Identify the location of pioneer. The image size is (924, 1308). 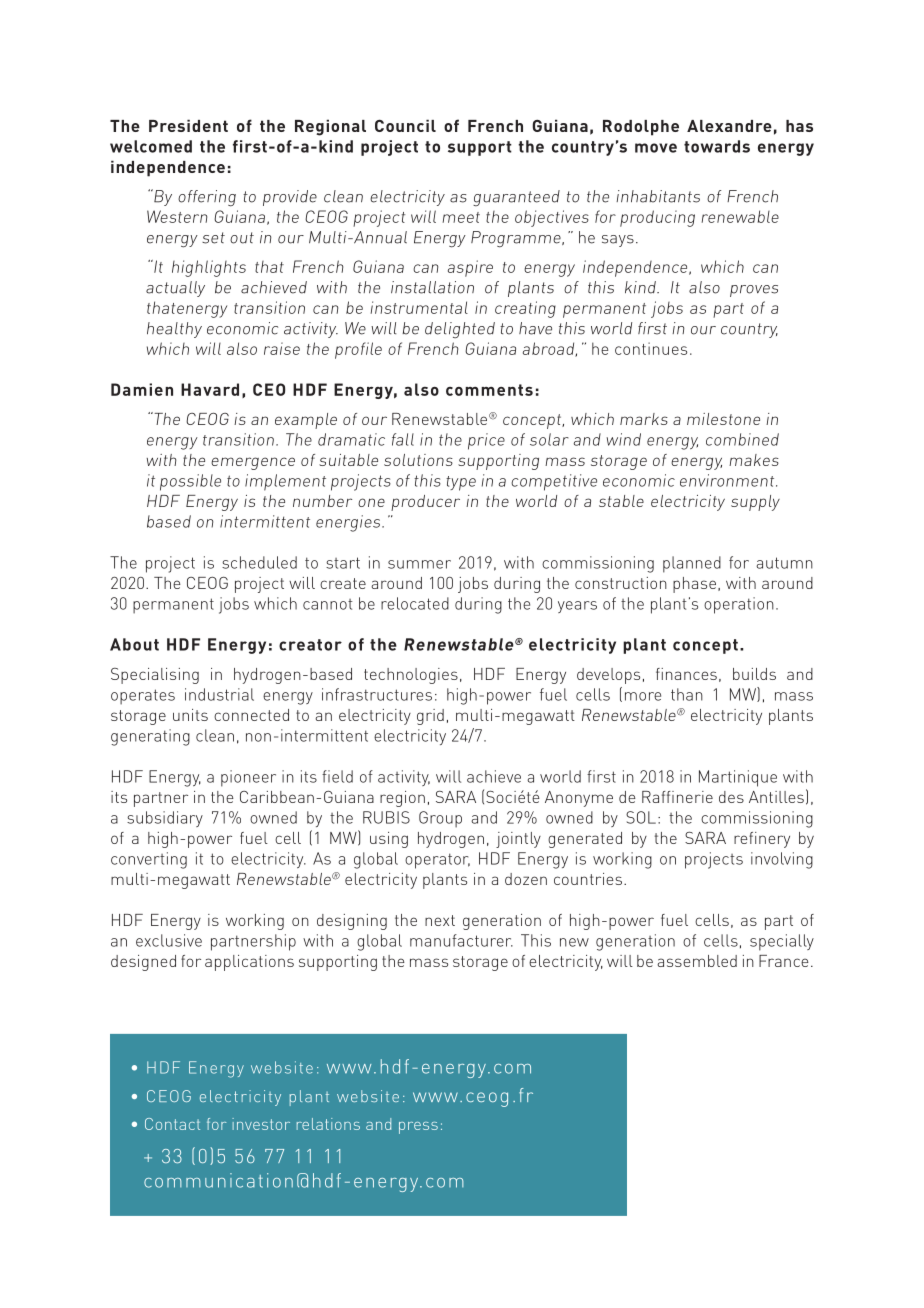
(248, 778).
